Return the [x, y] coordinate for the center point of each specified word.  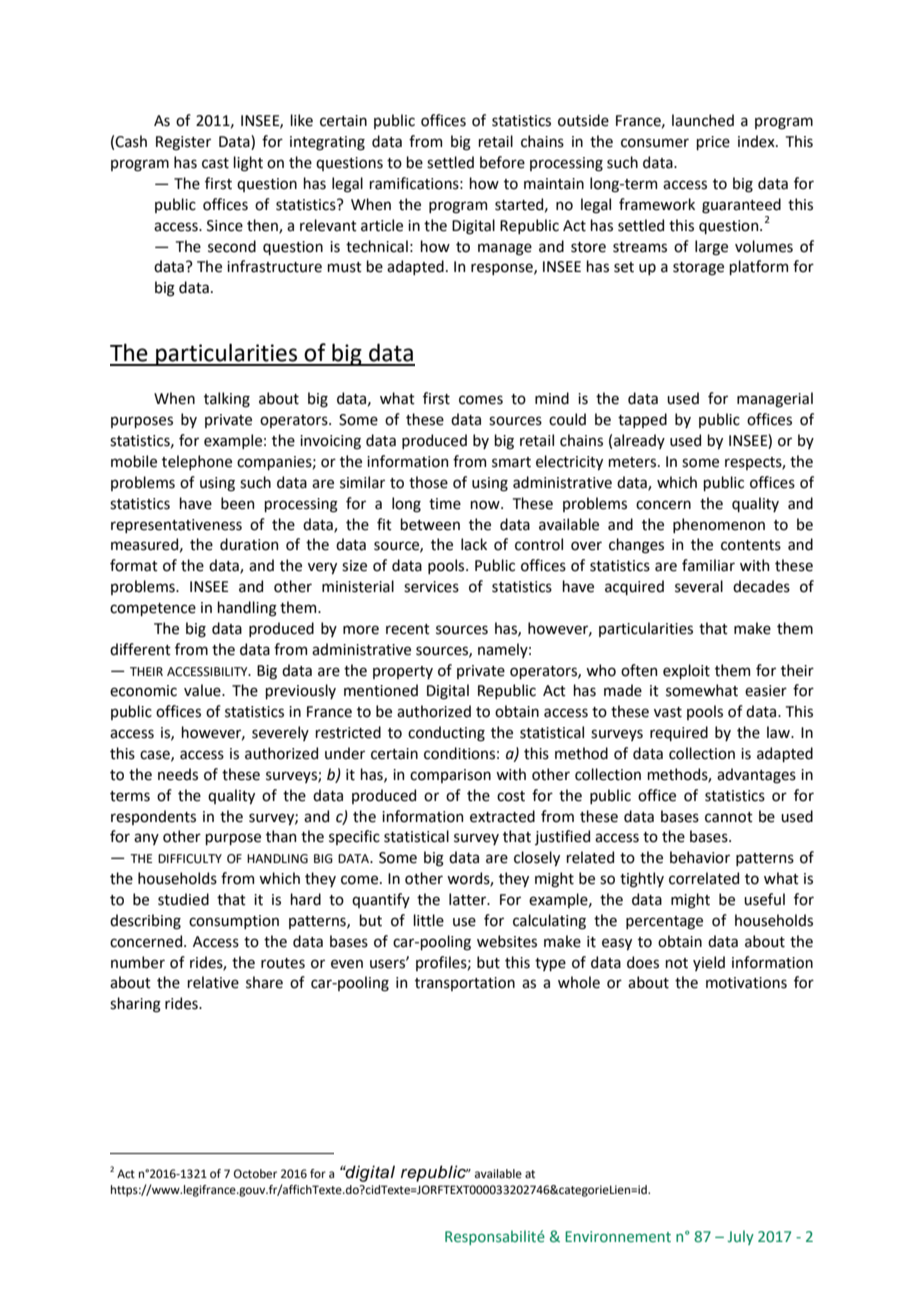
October [255, 1174]
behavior [700, 857]
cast [215, 163]
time [445, 504]
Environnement [618, 1237]
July [741, 1237]
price [713, 143]
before [502, 162]
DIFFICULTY [190, 859]
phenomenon [719, 525]
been [237, 503]
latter [469, 899]
